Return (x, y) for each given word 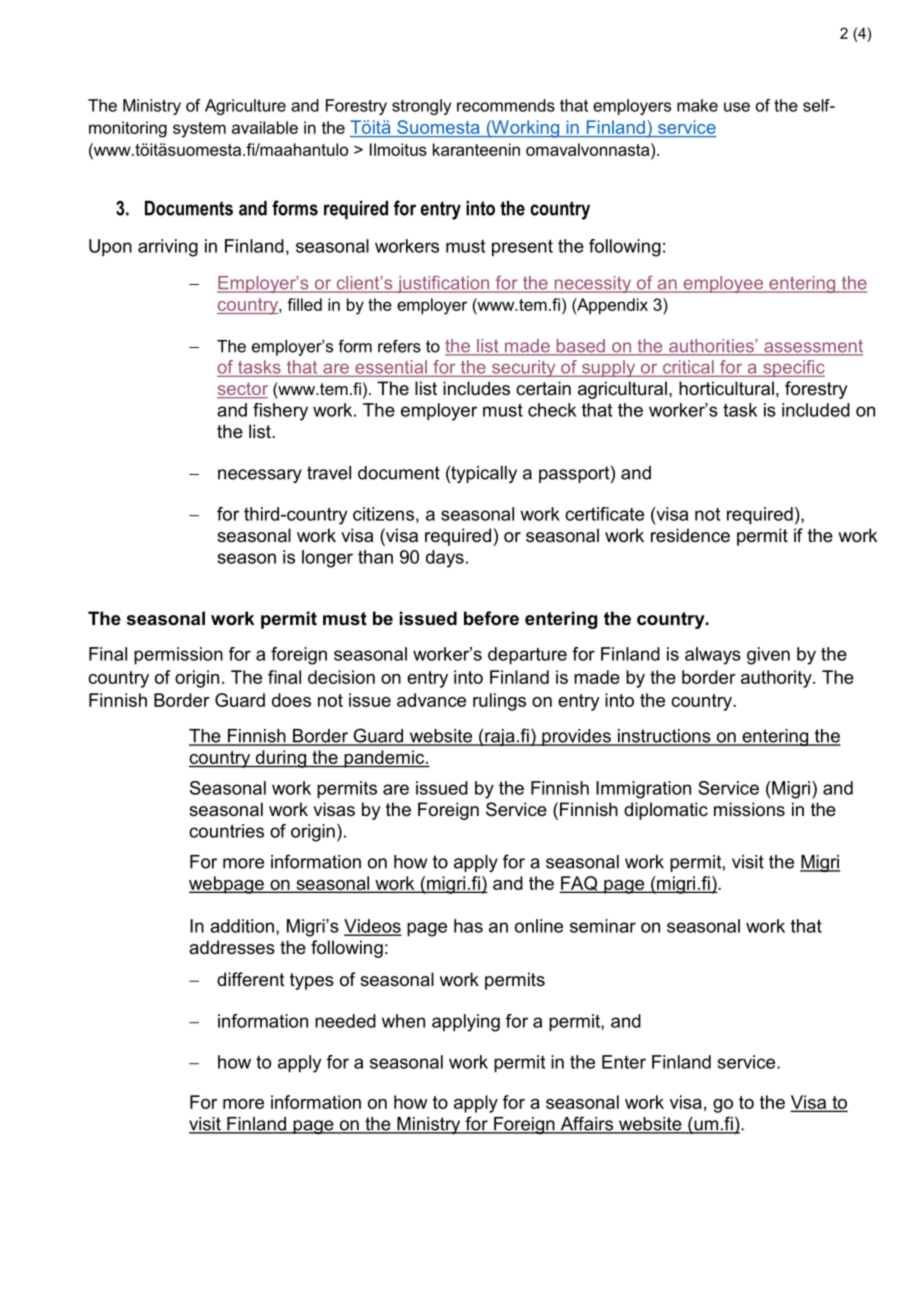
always (713, 656)
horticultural (726, 388)
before (491, 618)
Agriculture (245, 107)
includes (476, 388)
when (403, 1021)
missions (749, 809)
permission (178, 656)
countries (226, 831)
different (251, 979)
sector (242, 390)
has (468, 926)
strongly (421, 107)
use (737, 107)
